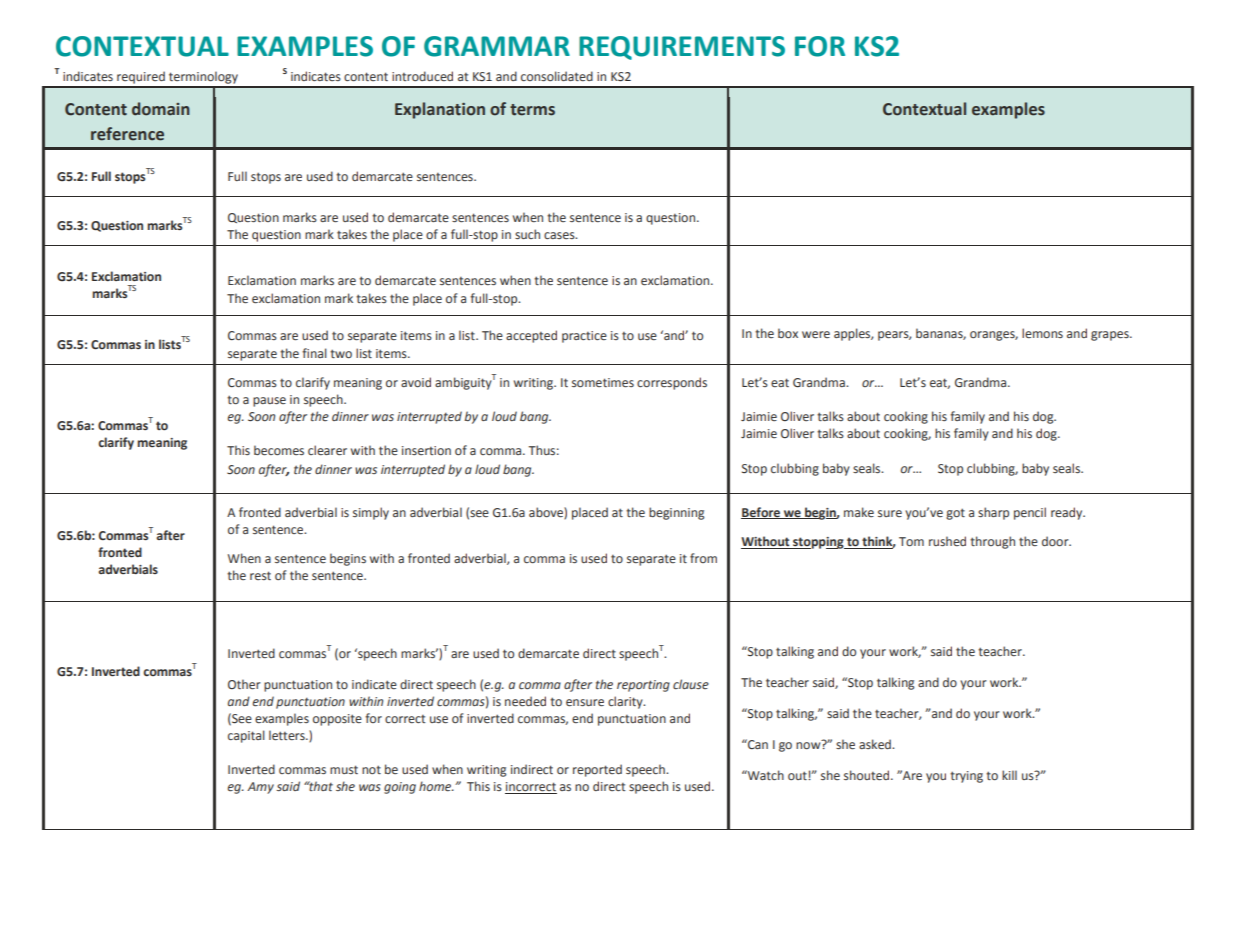  Describe the element at coordinates (1111, 336) in the image. I see `grapes` at that location.
